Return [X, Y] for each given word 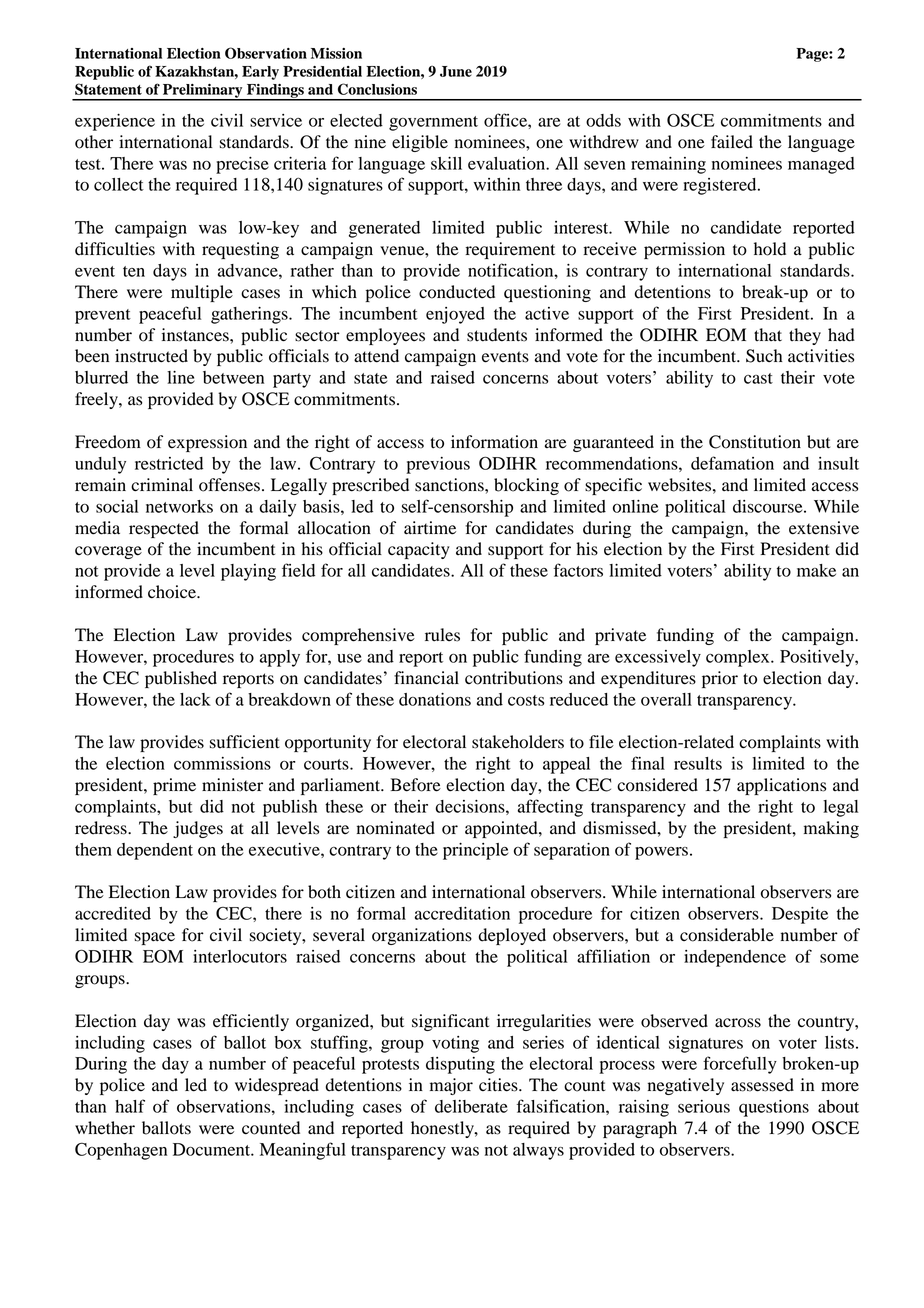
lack [195, 699]
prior [720, 679]
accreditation [462, 913]
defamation [732, 463]
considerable [727, 935]
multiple [202, 293]
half [130, 1106]
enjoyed [455, 315]
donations [435, 699]
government [433, 123]
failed [732, 142]
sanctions [450, 485]
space [155, 938]
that [768, 334]
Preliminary [203, 92]
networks [179, 506]
